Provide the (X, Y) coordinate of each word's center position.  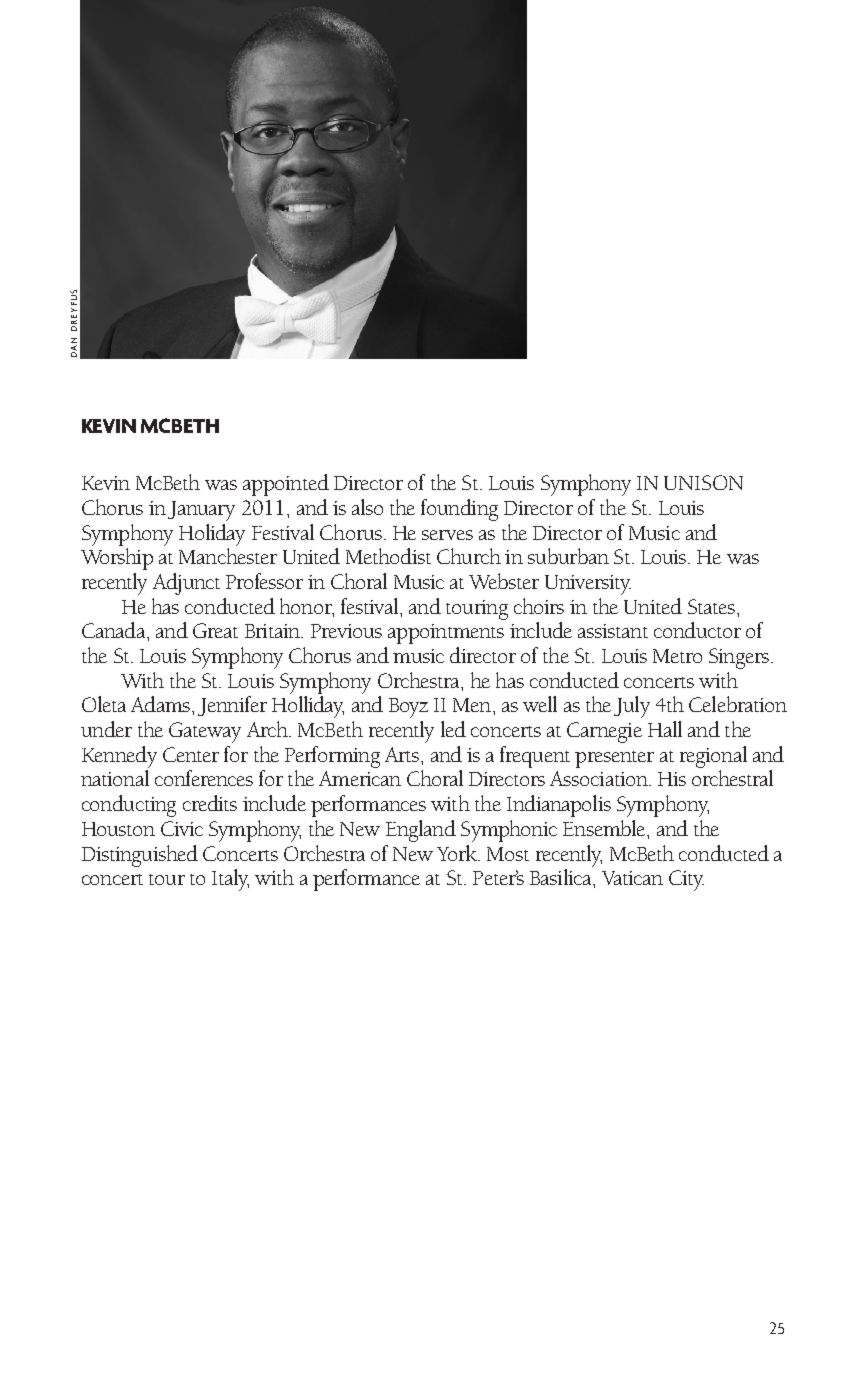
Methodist (388, 556)
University (588, 585)
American (360, 778)
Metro (677, 656)
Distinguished (140, 856)
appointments (446, 634)
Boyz (408, 708)
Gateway (205, 732)
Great (215, 630)
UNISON (703, 482)
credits (210, 803)
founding (459, 510)
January (201, 511)
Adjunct (186, 584)
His (672, 779)
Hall (665, 729)
